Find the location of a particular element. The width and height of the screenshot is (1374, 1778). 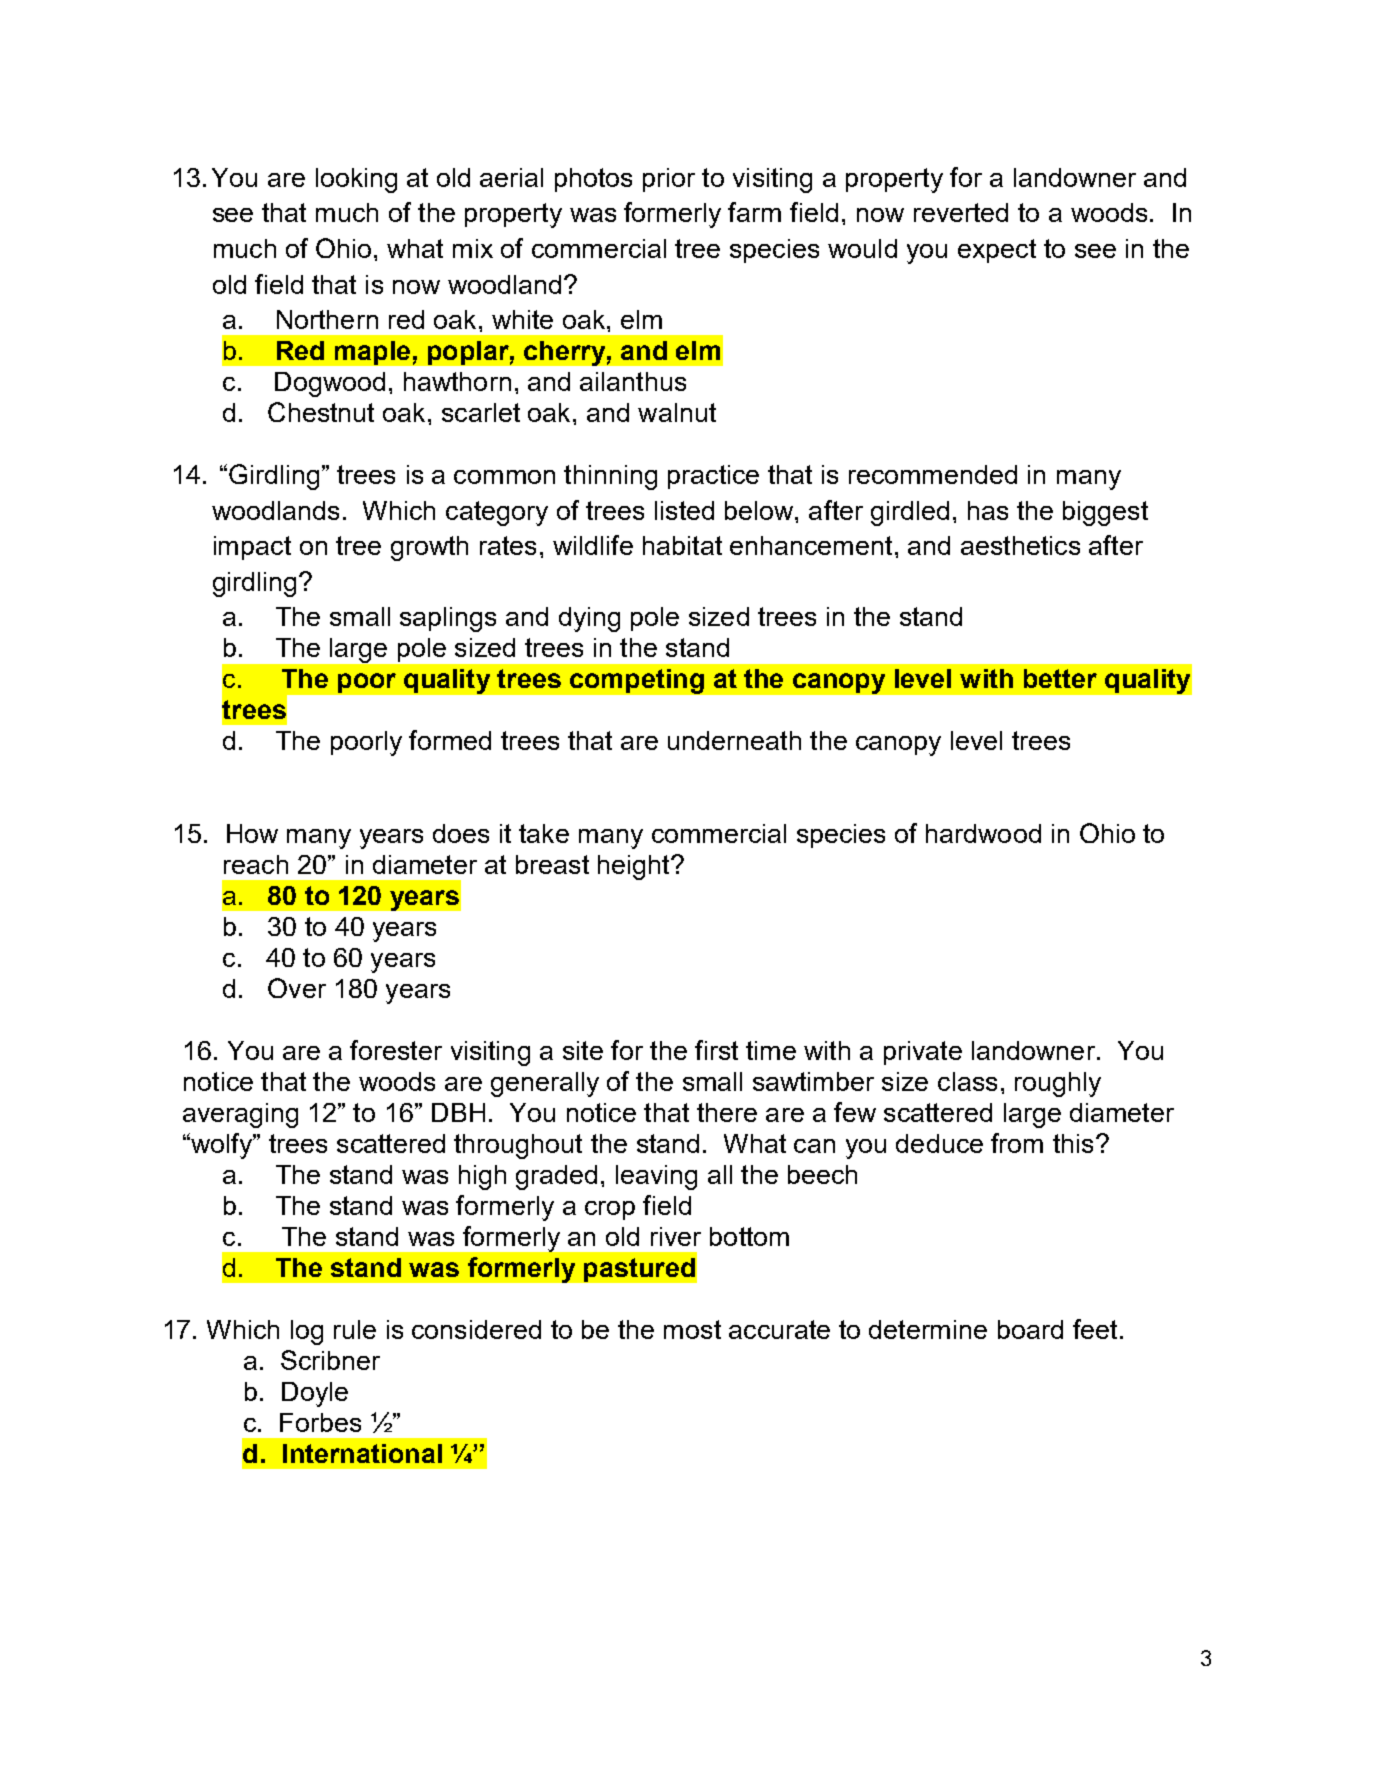

looking is located at coordinates (356, 180).
